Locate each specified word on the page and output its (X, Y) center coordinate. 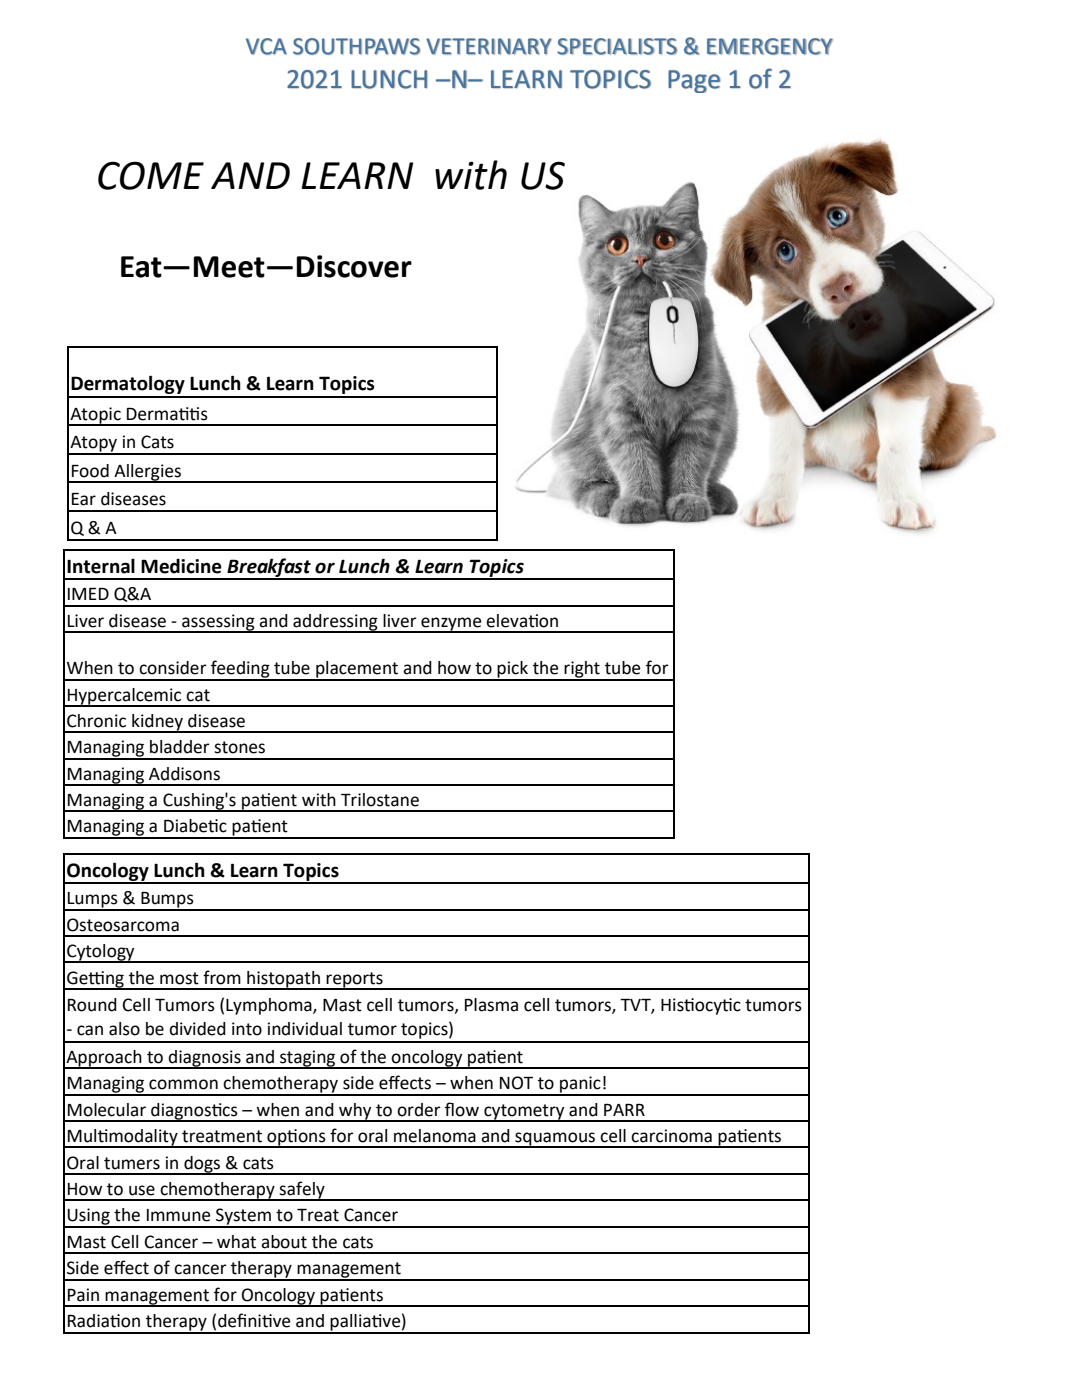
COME (151, 175)
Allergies (147, 473)
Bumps (167, 901)
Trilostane (380, 800)
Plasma (491, 1005)
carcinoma (671, 1136)
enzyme (451, 624)
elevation (522, 621)
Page (694, 81)
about (284, 1242)
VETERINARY (489, 46)
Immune (178, 1215)
